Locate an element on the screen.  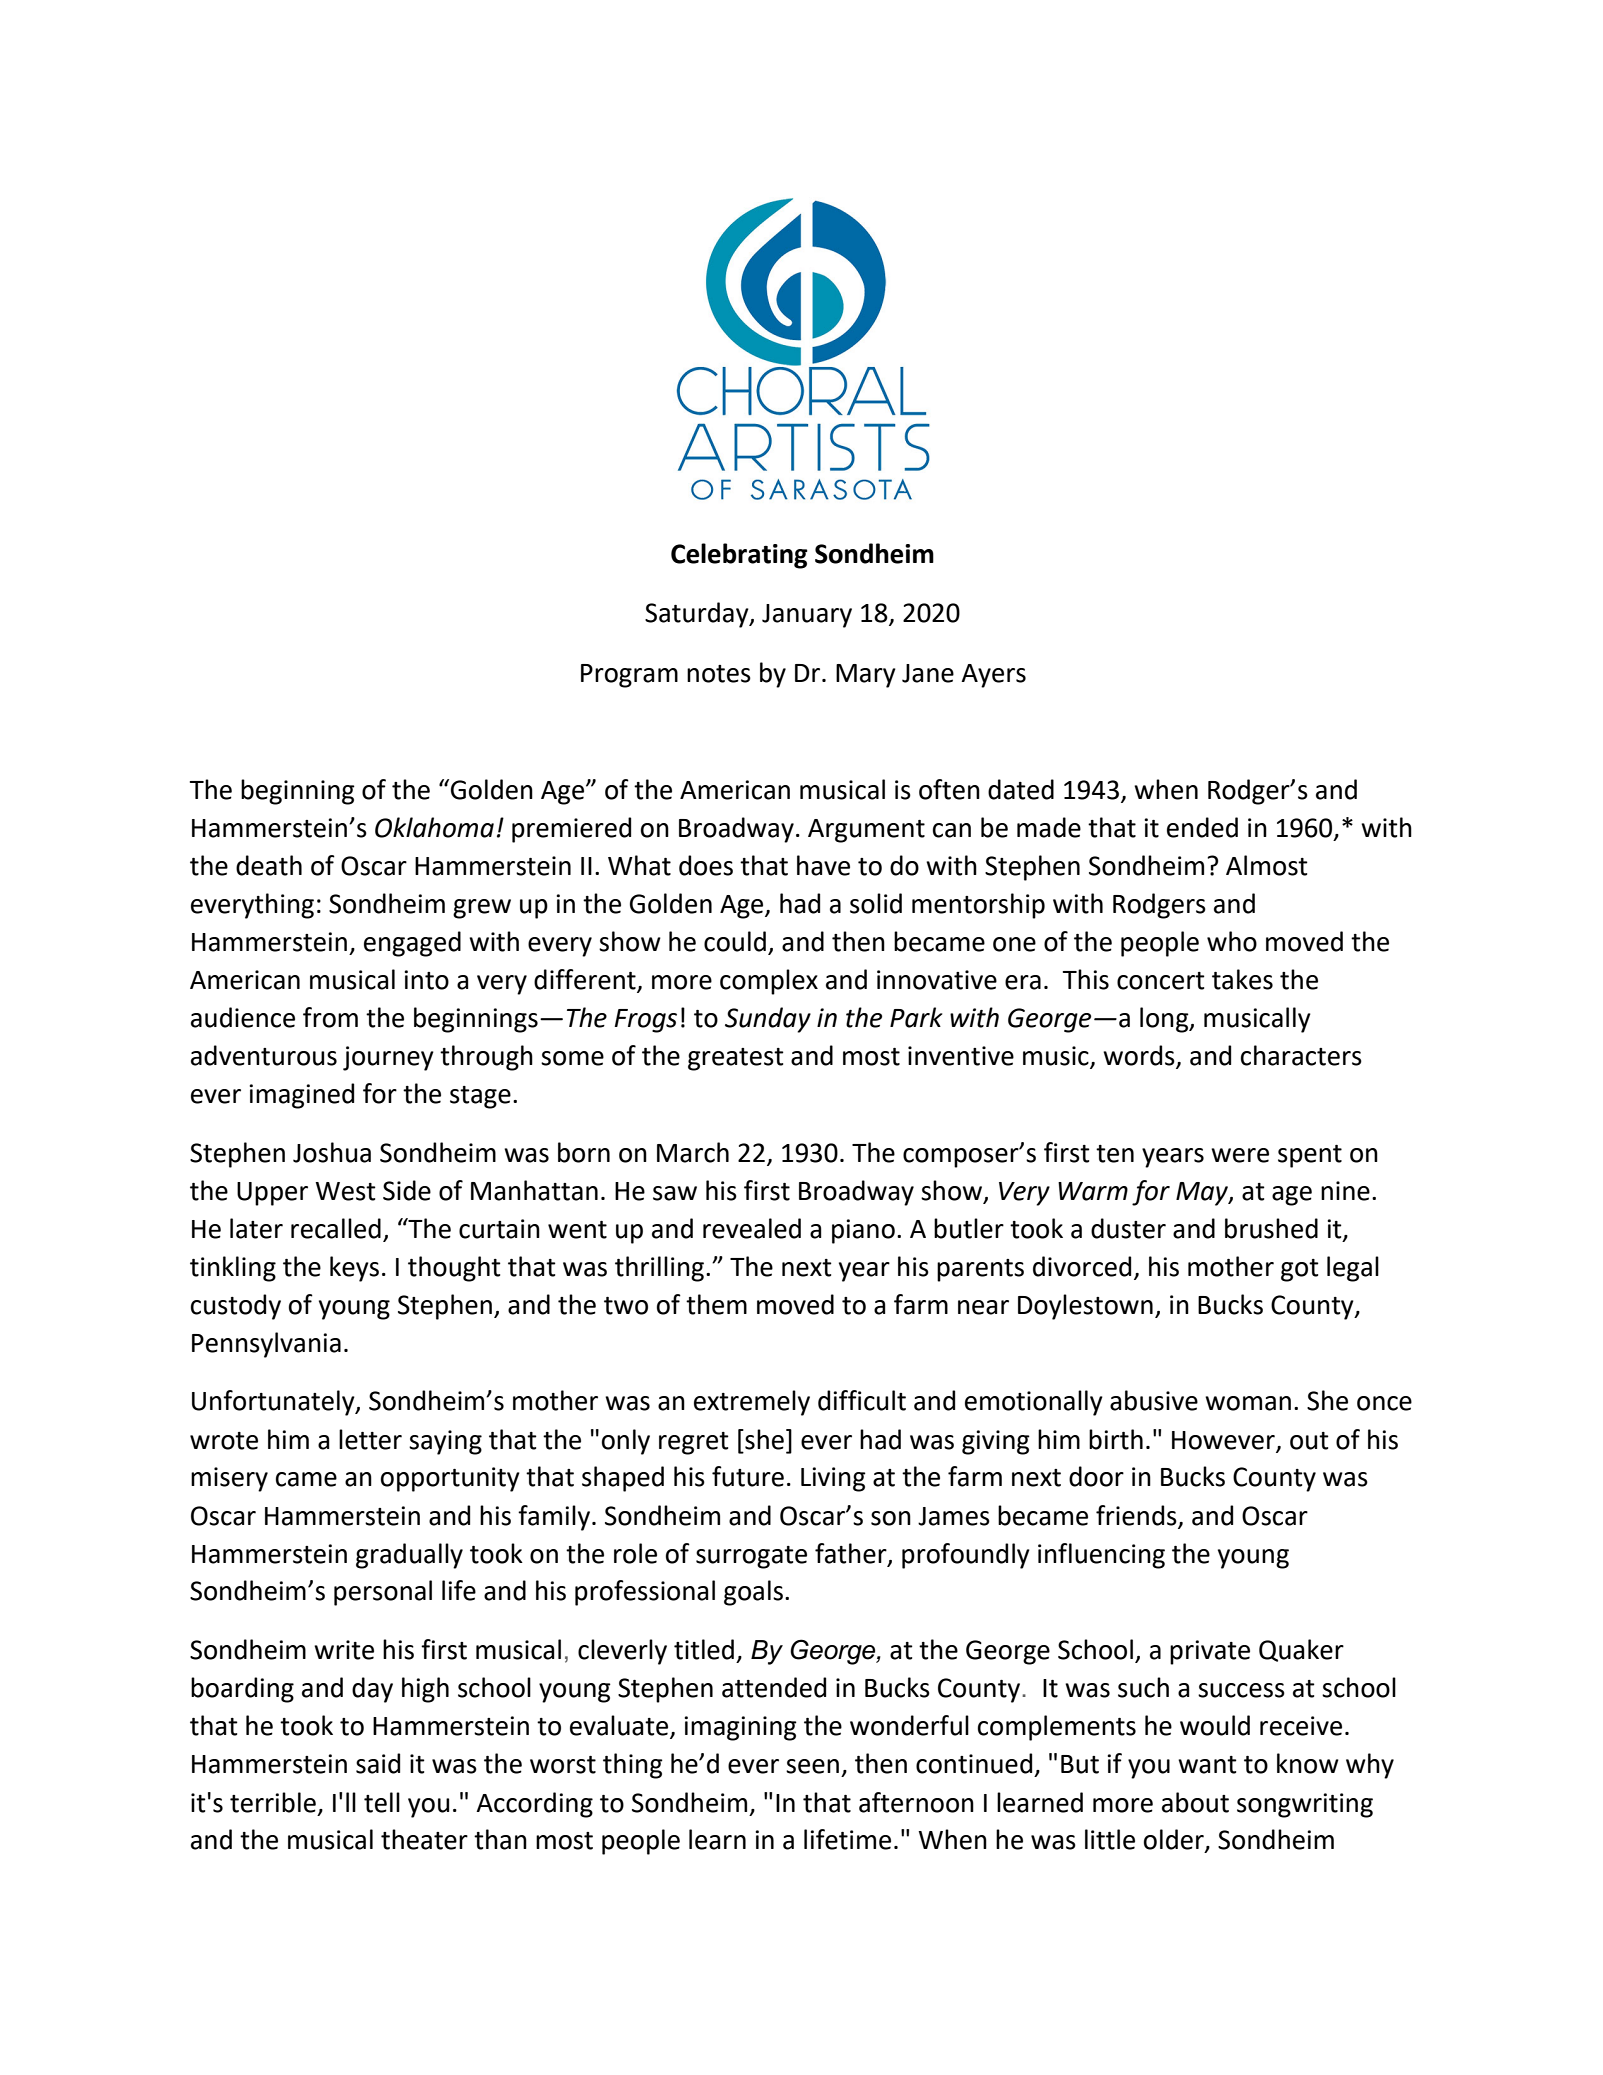
January is located at coordinates (807, 616).
